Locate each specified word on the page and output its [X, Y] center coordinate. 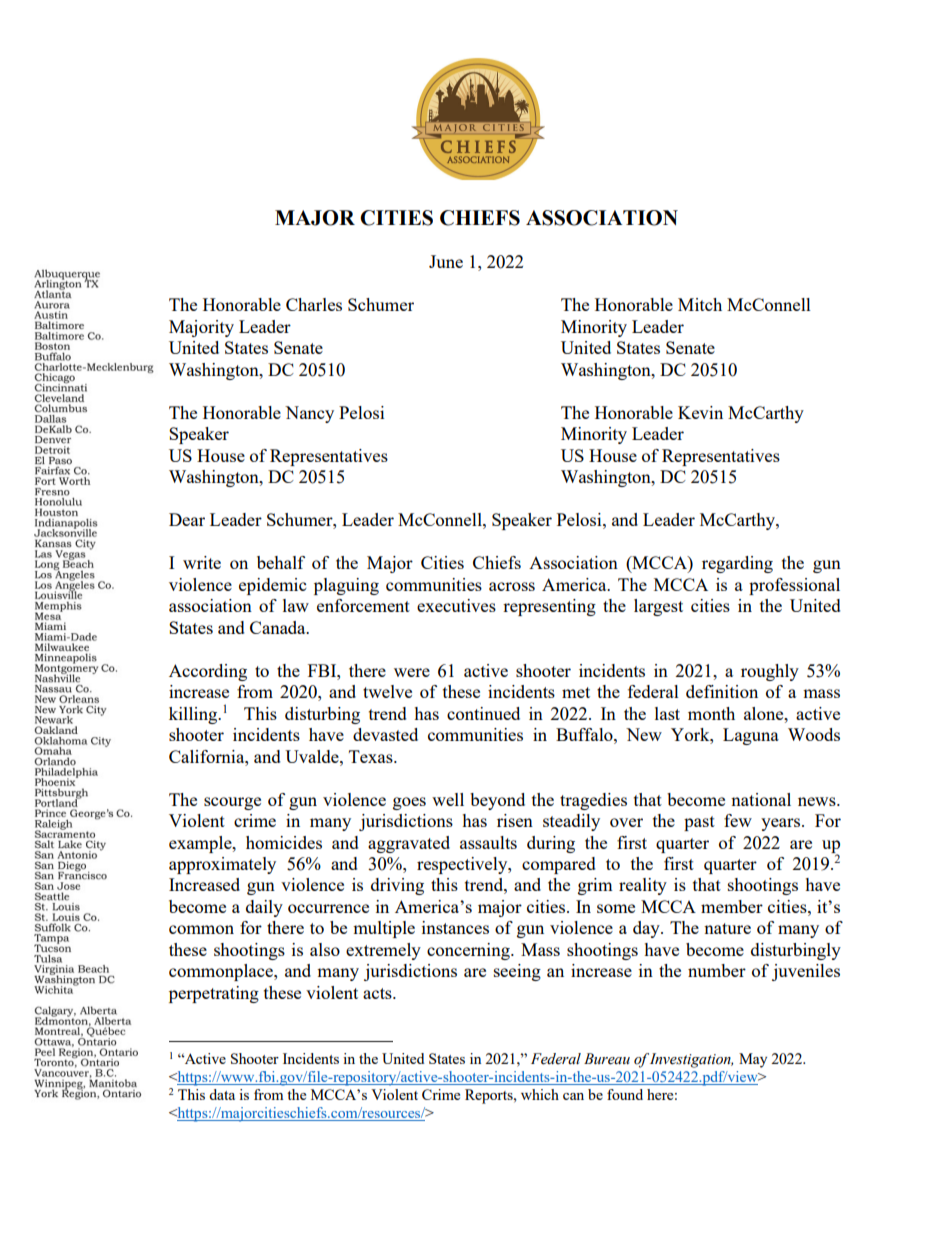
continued [483, 713]
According [208, 672]
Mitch [700, 304]
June [446, 261]
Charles [314, 304]
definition [722, 691]
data [222, 1094]
